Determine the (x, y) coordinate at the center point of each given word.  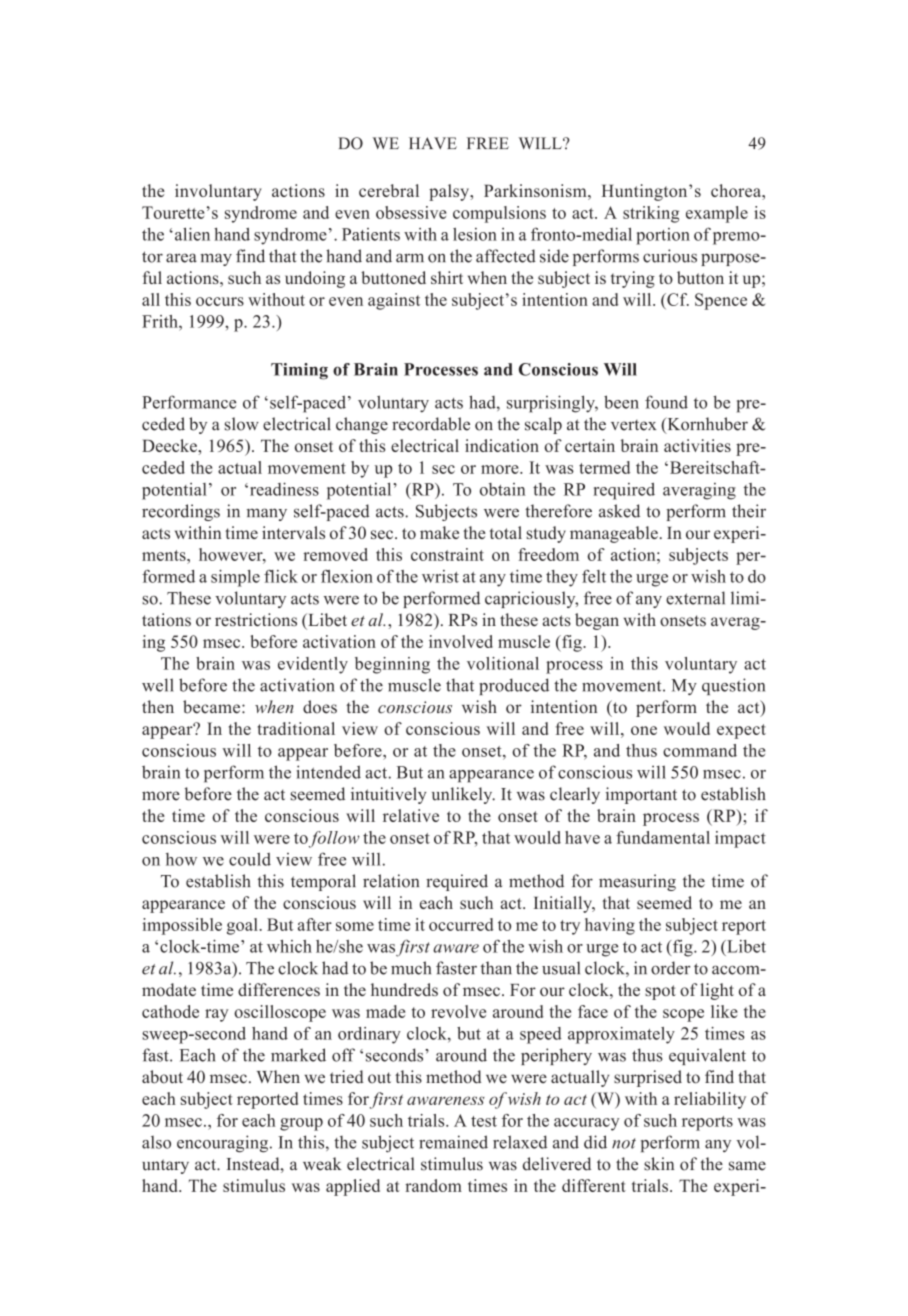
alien (192, 234)
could (250, 859)
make (439, 532)
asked (619, 511)
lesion (475, 234)
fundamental (663, 837)
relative (411, 815)
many (267, 514)
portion (663, 236)
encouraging (224, 1144)
